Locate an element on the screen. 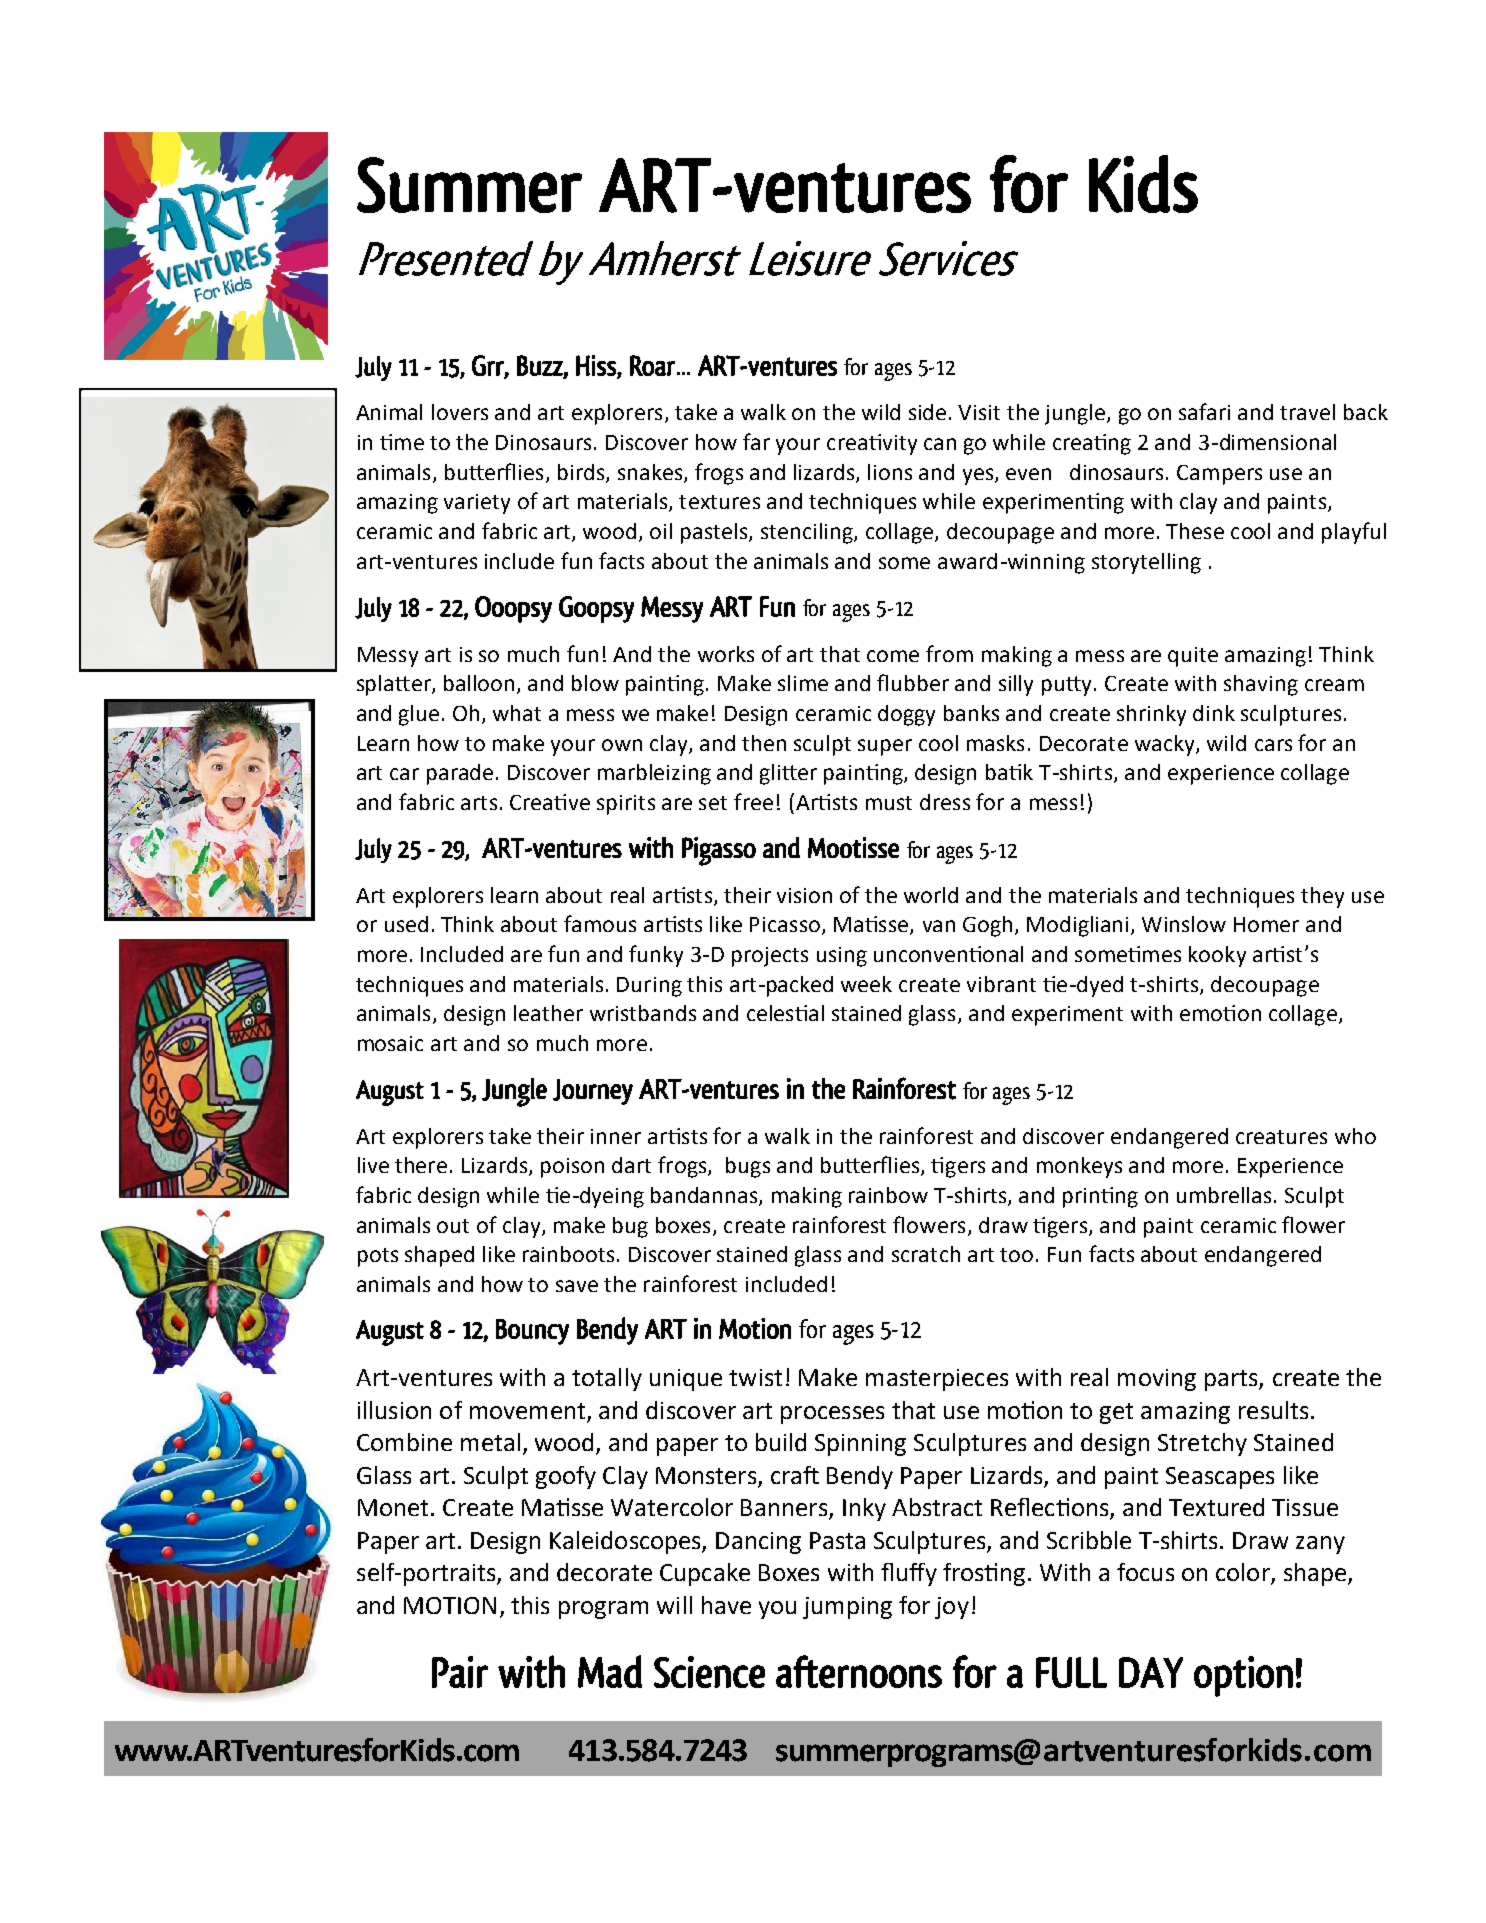 The image size is (1486, 1923). dink is located at coordinates (1214, 713).
